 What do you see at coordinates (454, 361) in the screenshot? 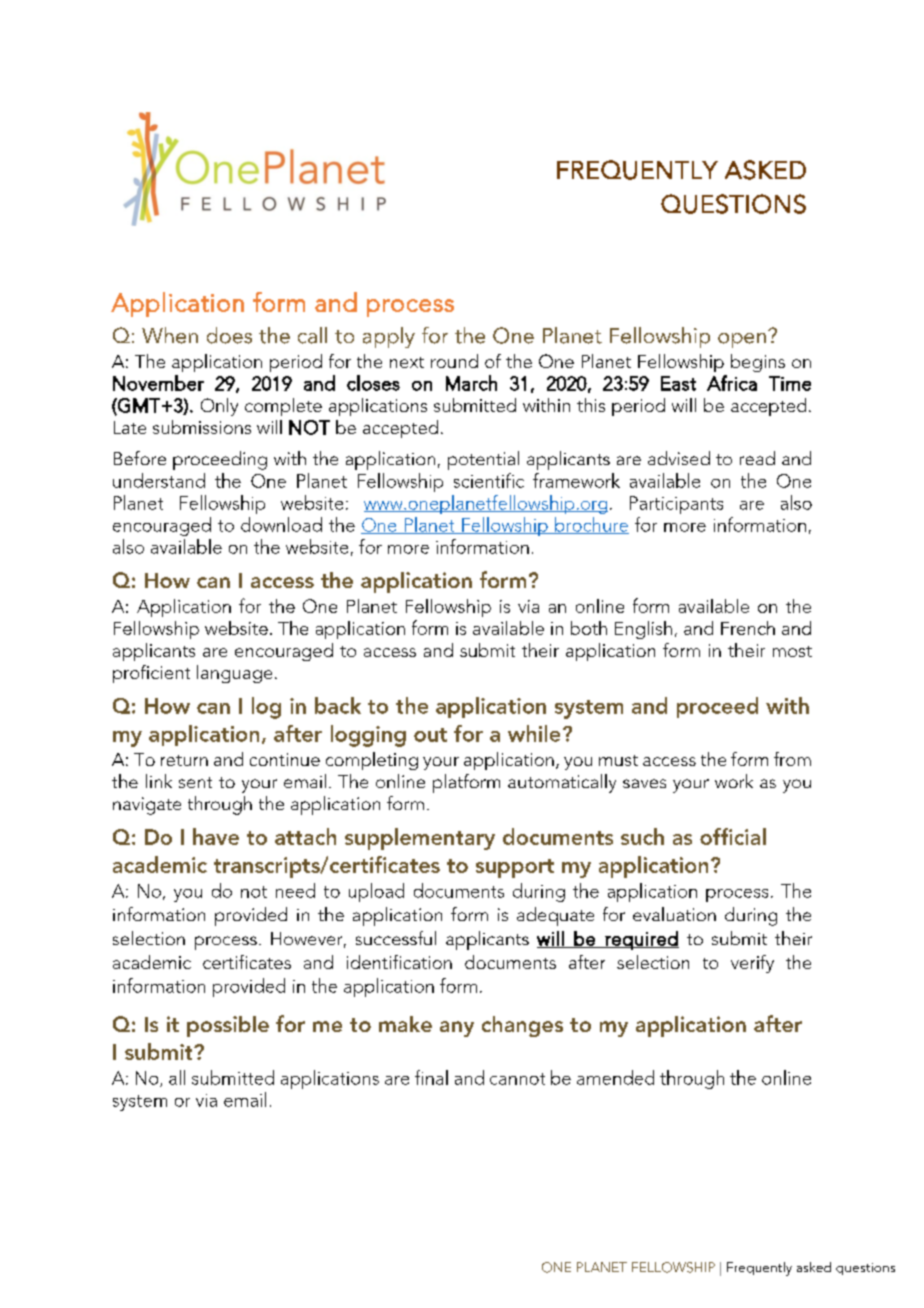
I see `round` at bounding box center [454, 361].
